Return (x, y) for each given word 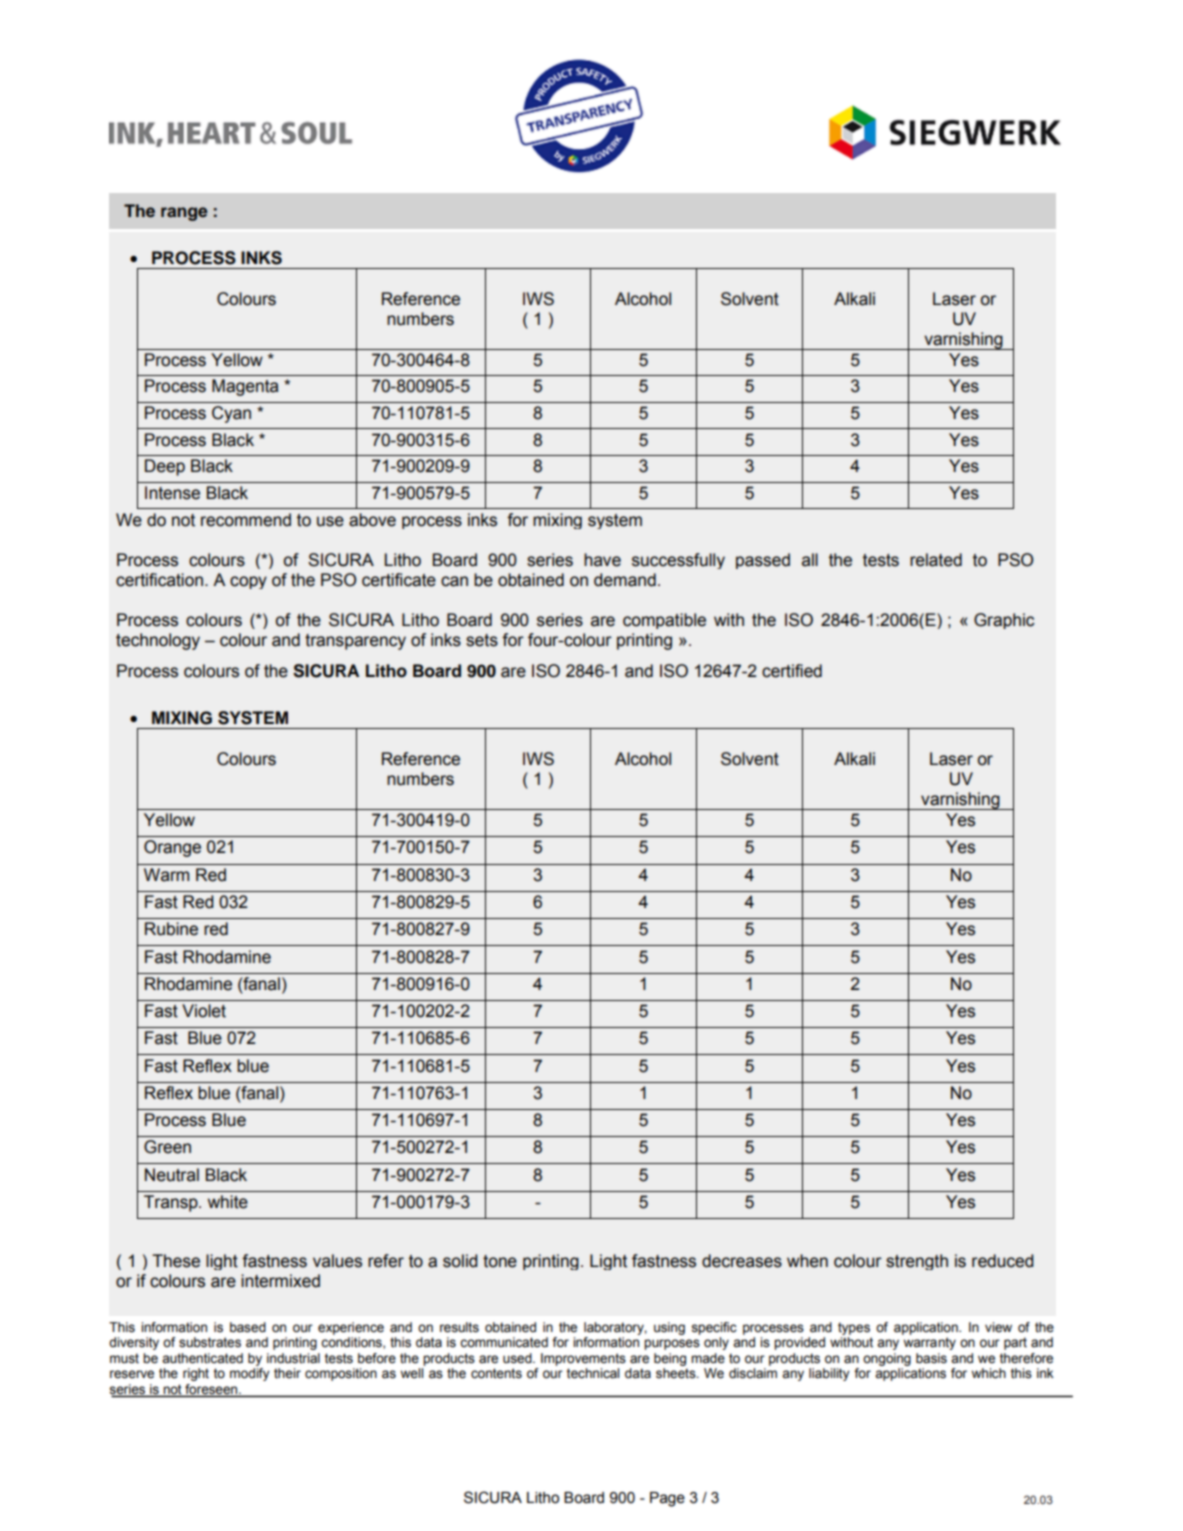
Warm (166, 875)
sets (482, 640)
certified (792, 671)
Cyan (231, 414)
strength (917, 1262)
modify (250, 1374)
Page (667, 1499)
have (602, 560)
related (936, 560)
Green (167, 1147)
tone (500, 1261)
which (988, 1373)
